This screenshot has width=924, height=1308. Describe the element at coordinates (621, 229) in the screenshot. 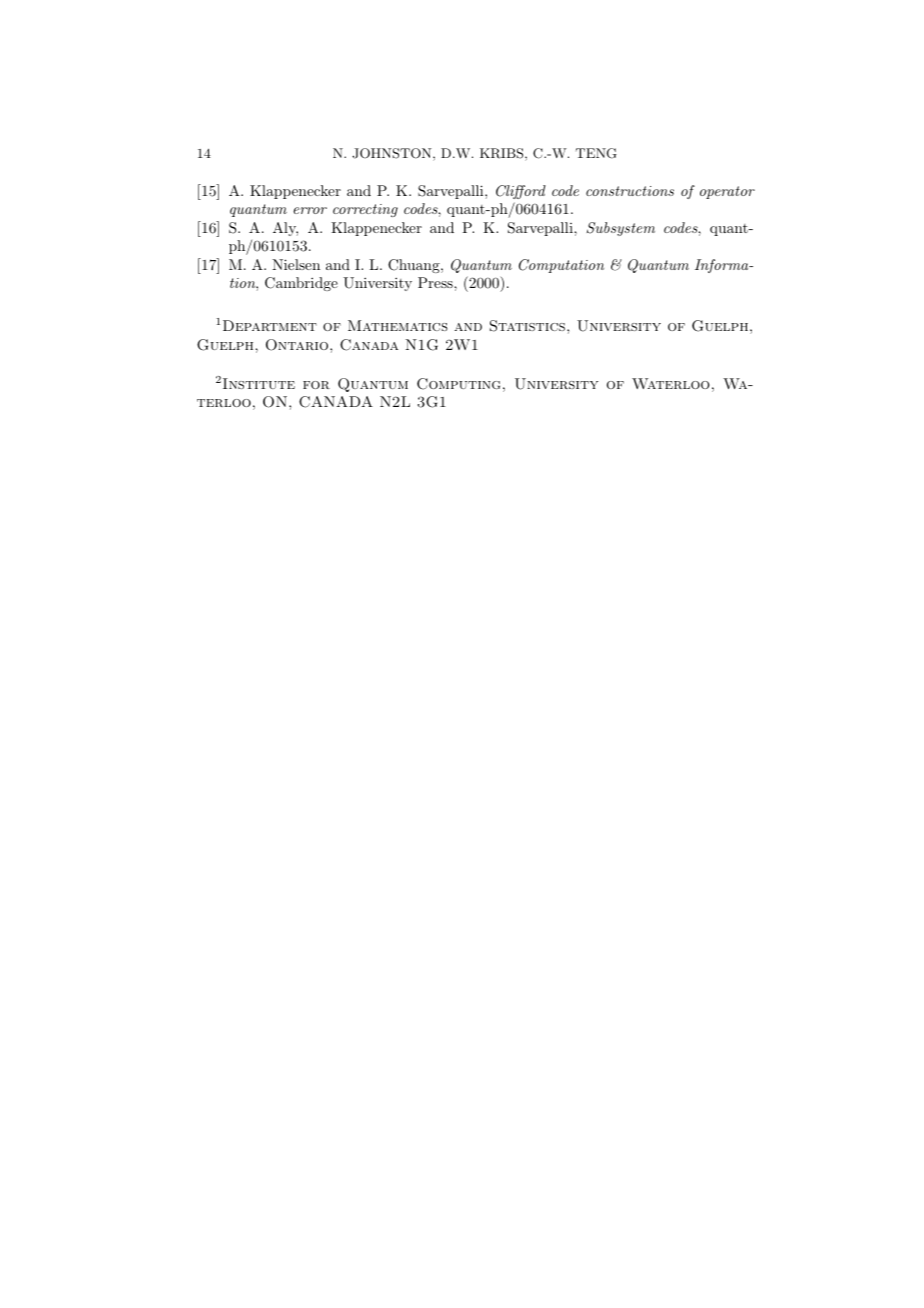

I see `Subsystem` at that location.
